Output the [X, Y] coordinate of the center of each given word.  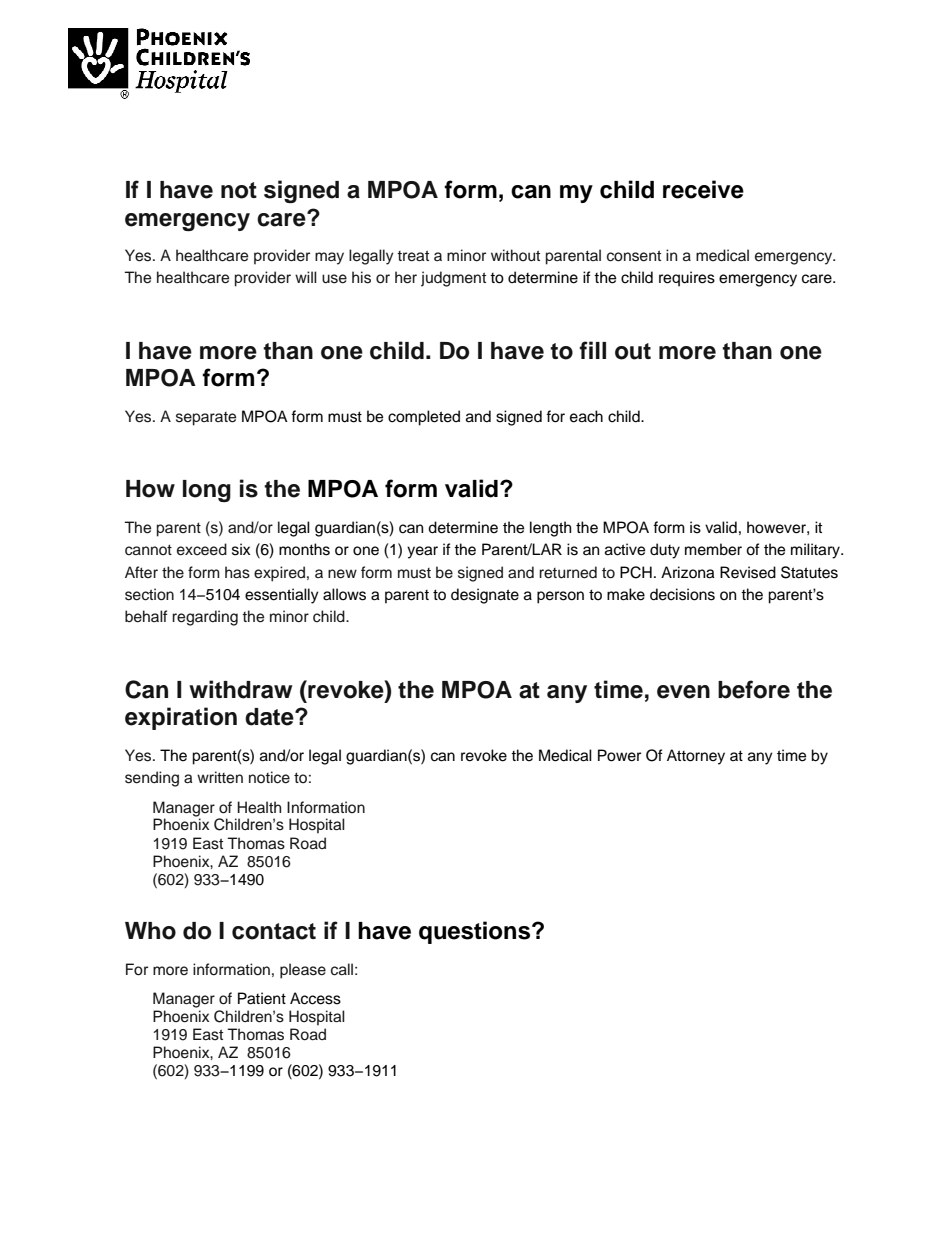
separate [206, 419]
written [220, 777]
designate [485, 596]
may [329, 258]
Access [315, 998]
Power [619, 755]
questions [476, 932]
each [586, 416]
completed [424, 418]
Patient [262, 998]
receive [703, 189]
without [515, 255]
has [237, 572]
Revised [748, 572]
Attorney [696, 757]
